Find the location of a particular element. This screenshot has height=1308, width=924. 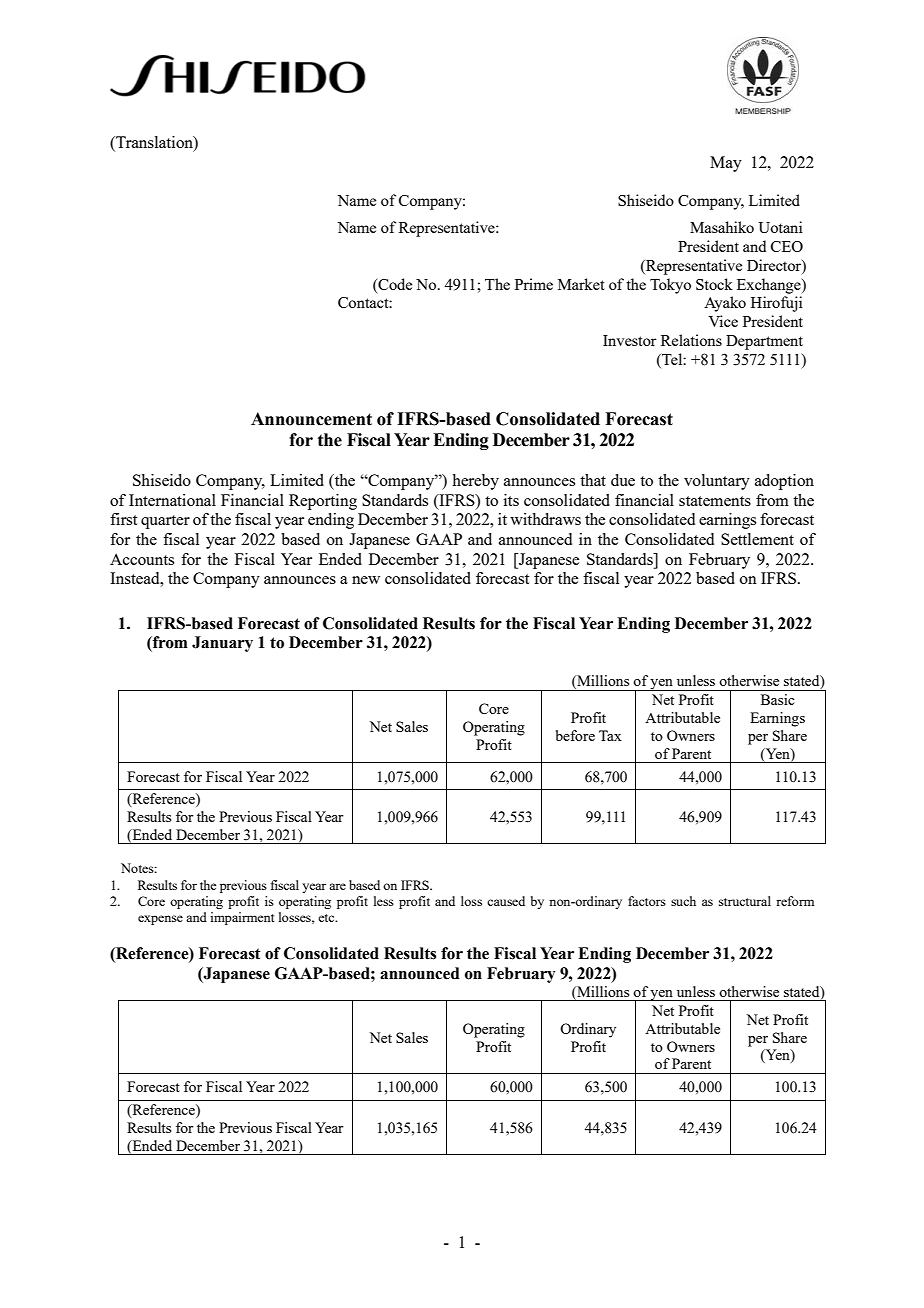

hereby is located at coordinates (475, 482).
